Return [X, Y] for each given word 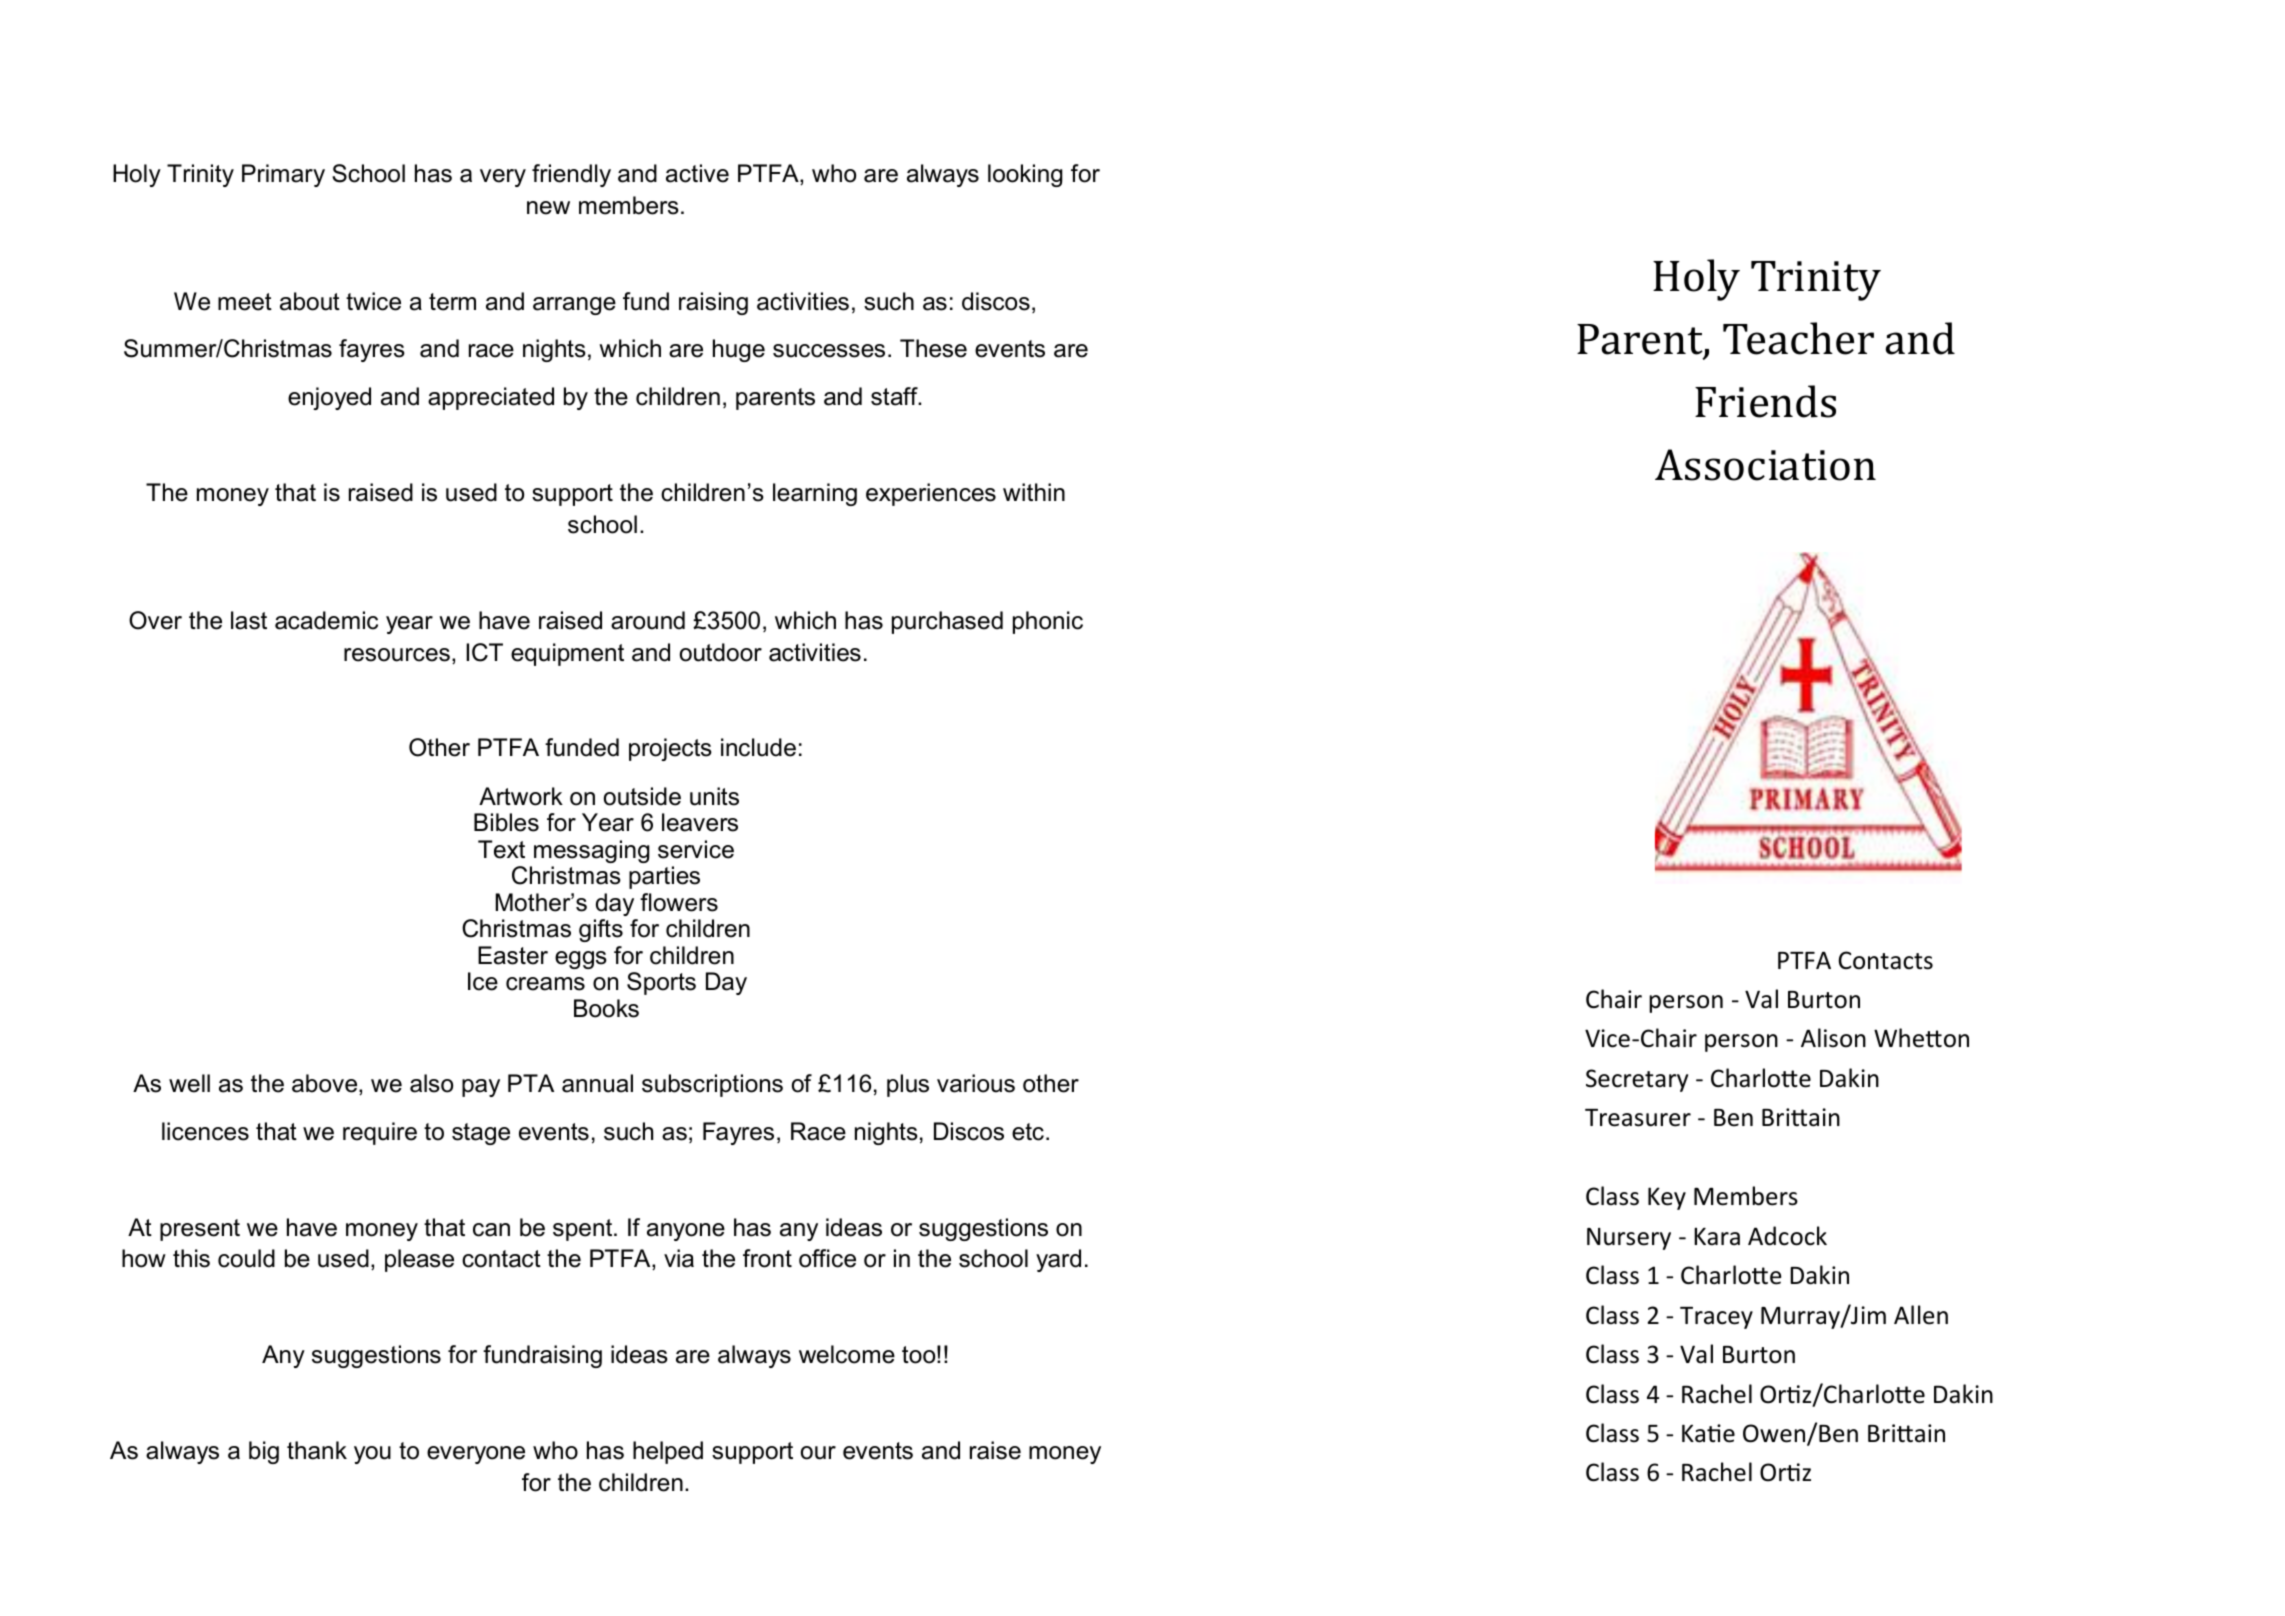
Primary [283, 175]
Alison [1833, 1038]
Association [1765, 465]
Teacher [1798, 338]
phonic [1048, 622]
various [976, 1083]
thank [317, 1450]
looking [1025, 175]
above [326, 1084]
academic [326, 620]
